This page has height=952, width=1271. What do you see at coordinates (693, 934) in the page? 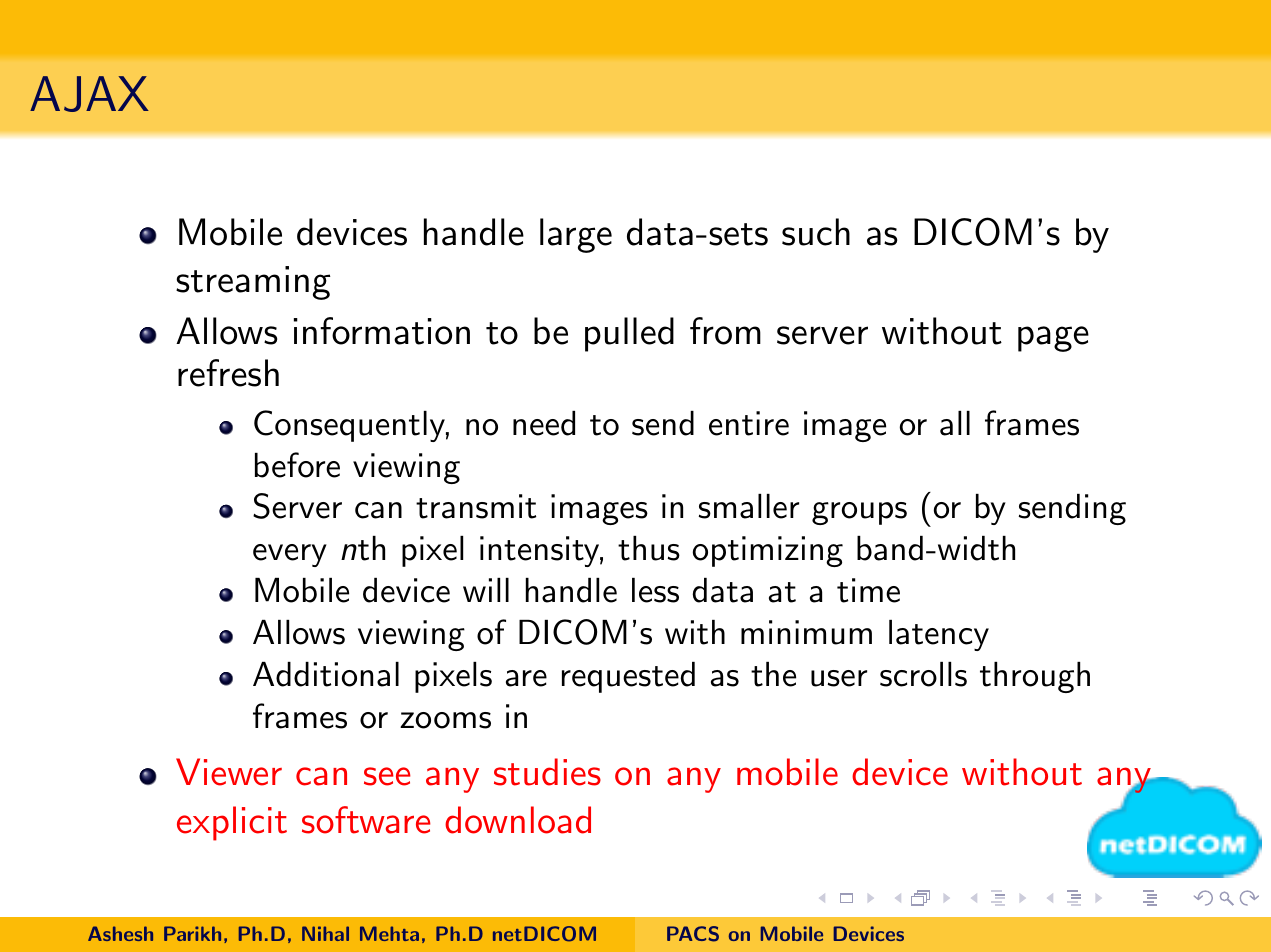
I see `PACS` at bounding box center [693, 934].
